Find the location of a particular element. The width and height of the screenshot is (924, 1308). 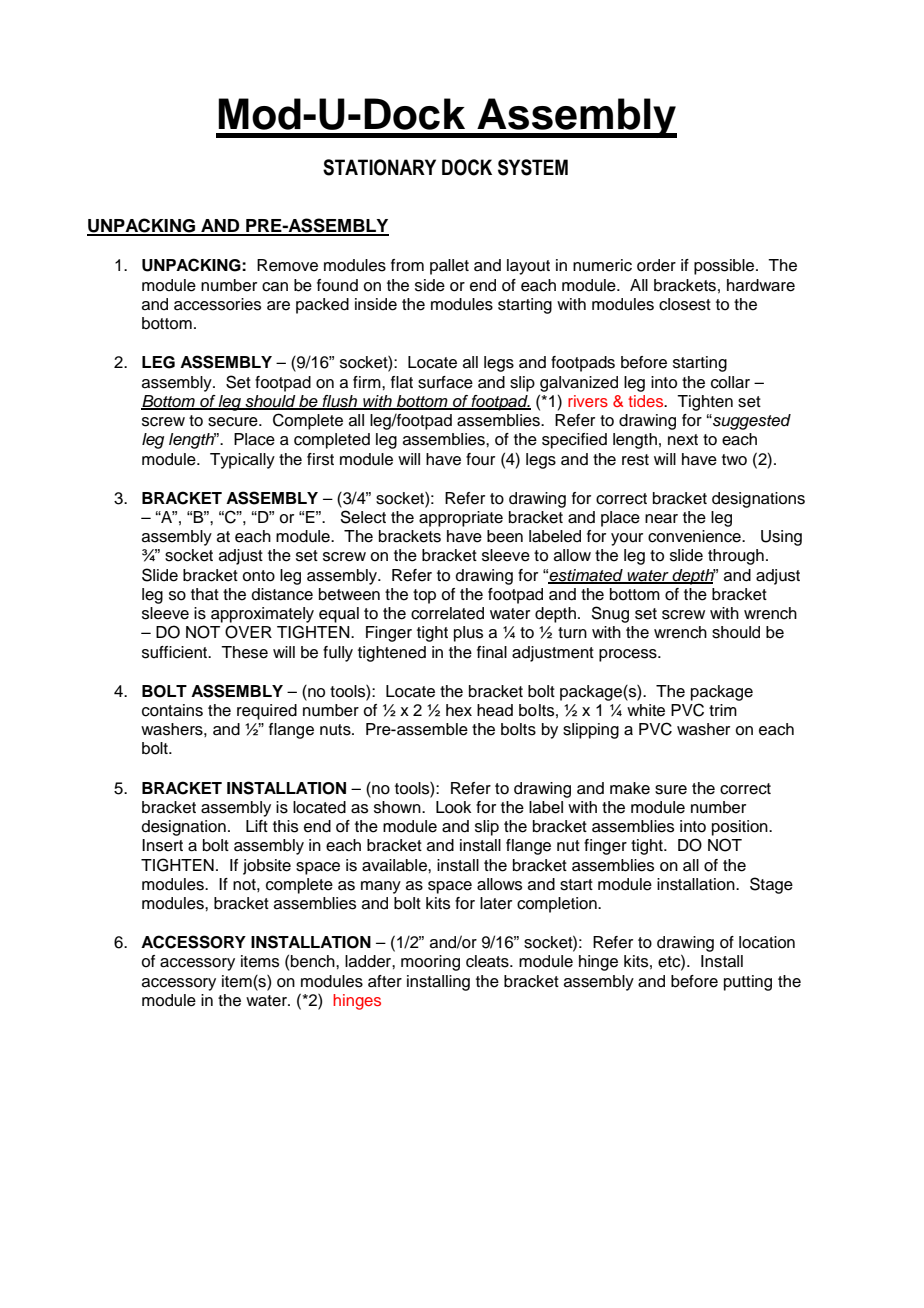

putting is located at coordinates (748, 983).
